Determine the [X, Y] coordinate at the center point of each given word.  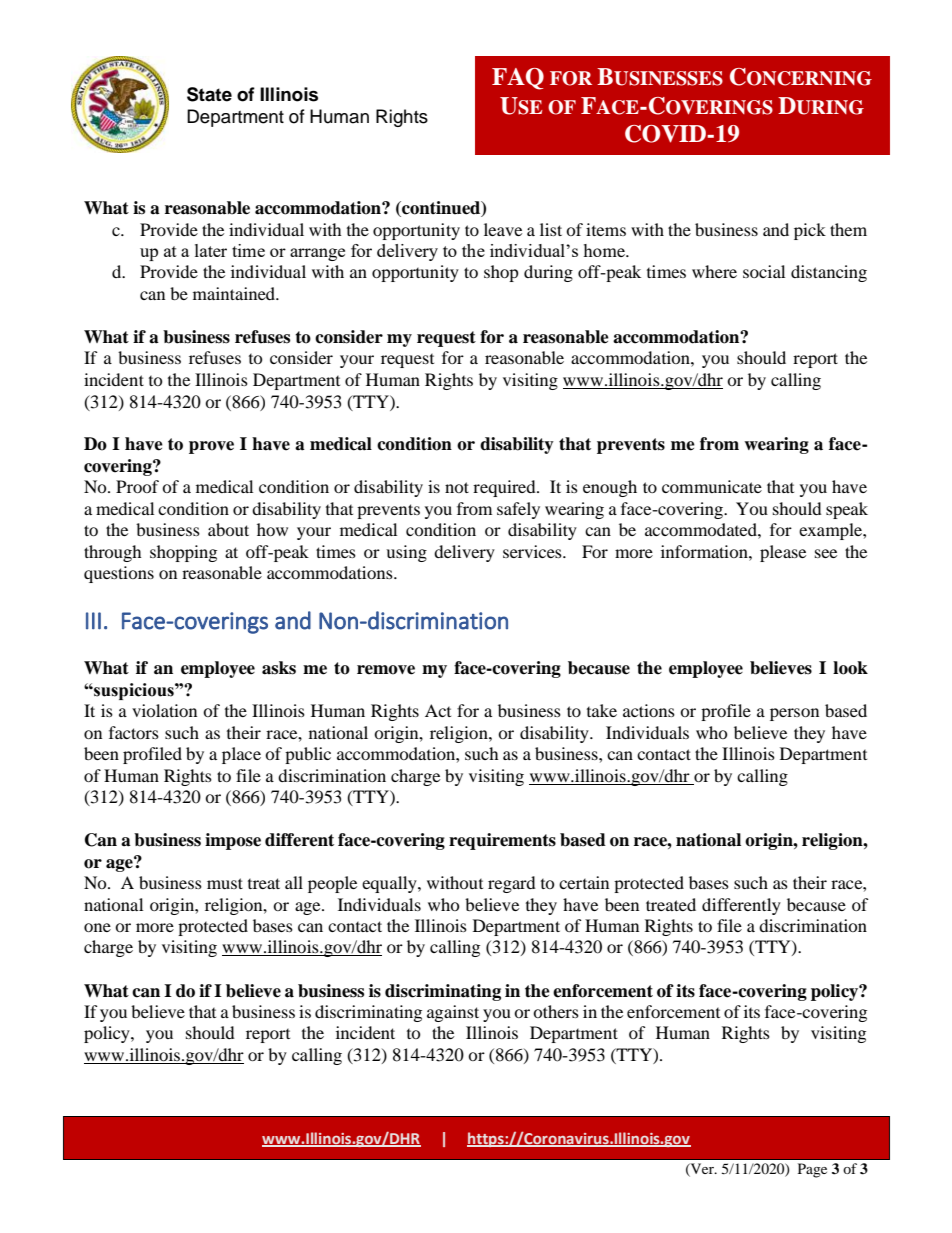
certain [584, 882]
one [97, 927]
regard [512, 884]
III [93, 621]
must [225, 883]
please [783, 553]
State [209, 94]
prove [211, 447]
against [453, 1013]
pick [810, 231]
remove [386, 670]
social [764, 271]
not [457, 487]
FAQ [518, 79]
